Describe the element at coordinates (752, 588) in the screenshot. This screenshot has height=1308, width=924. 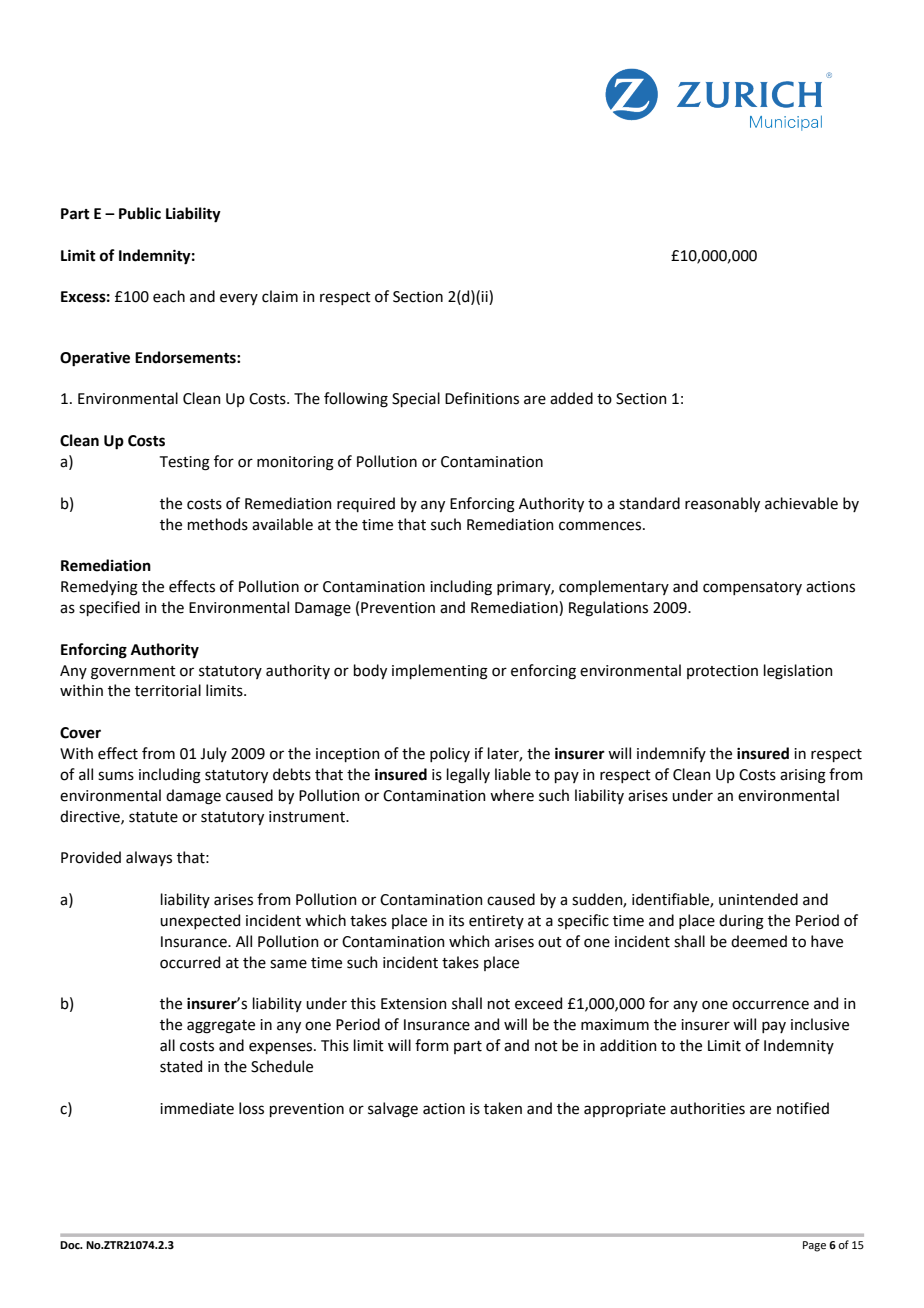
I see `compensatory` at that location.
